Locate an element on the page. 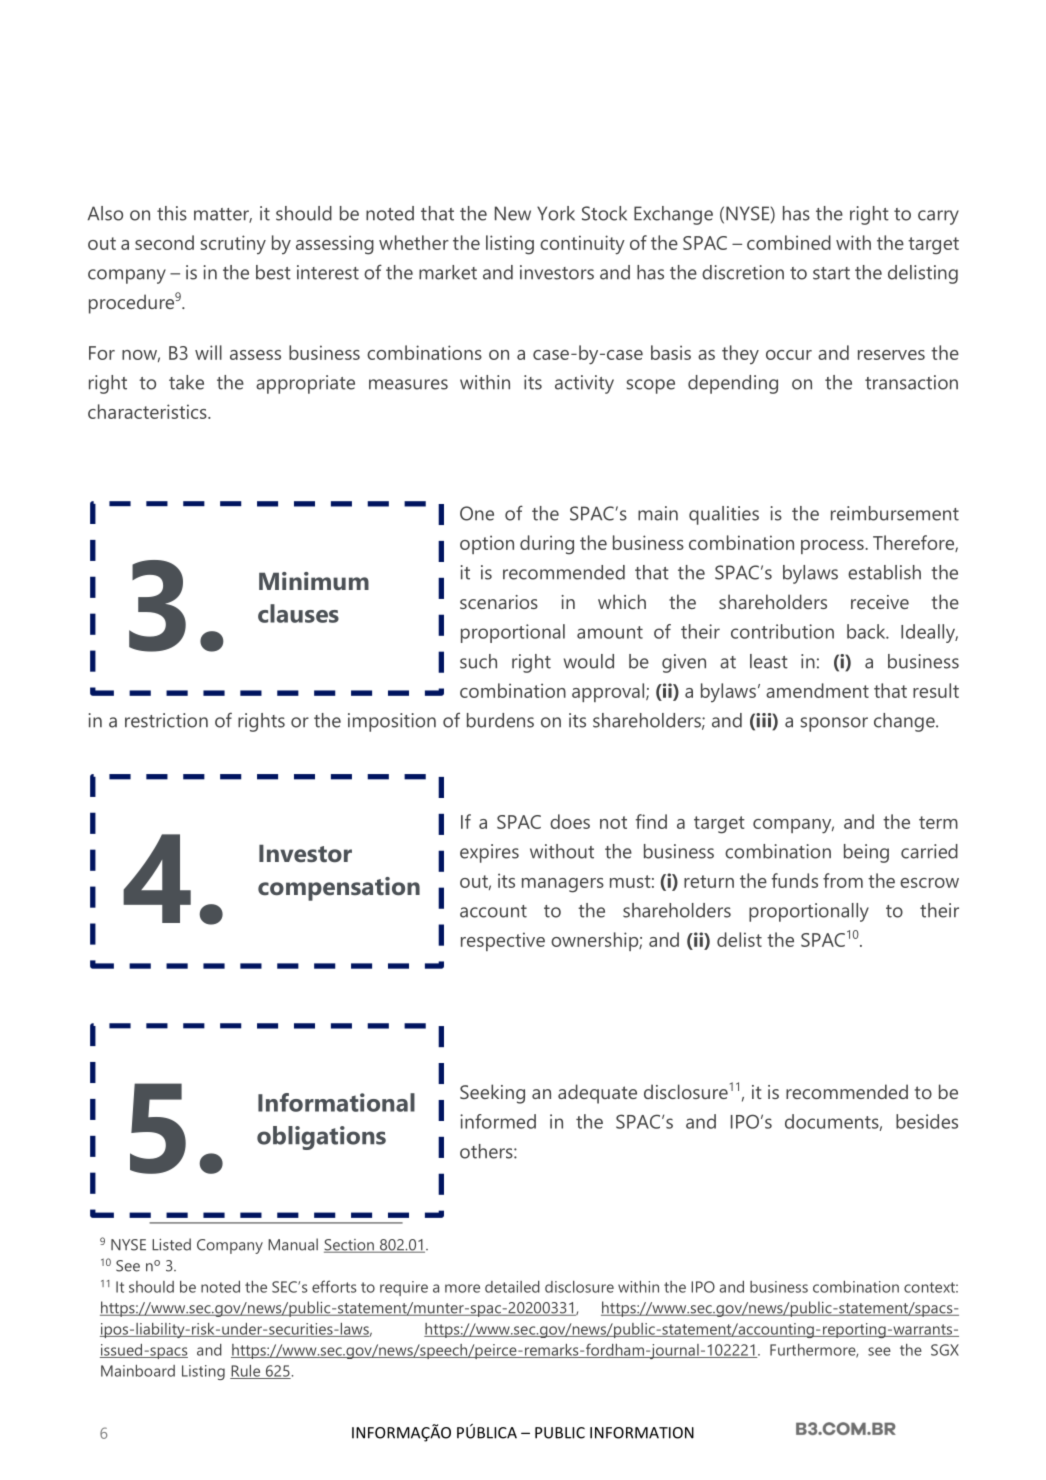 This document has width=1046, height=1480. restriction is located at coordinates (166, 720).
